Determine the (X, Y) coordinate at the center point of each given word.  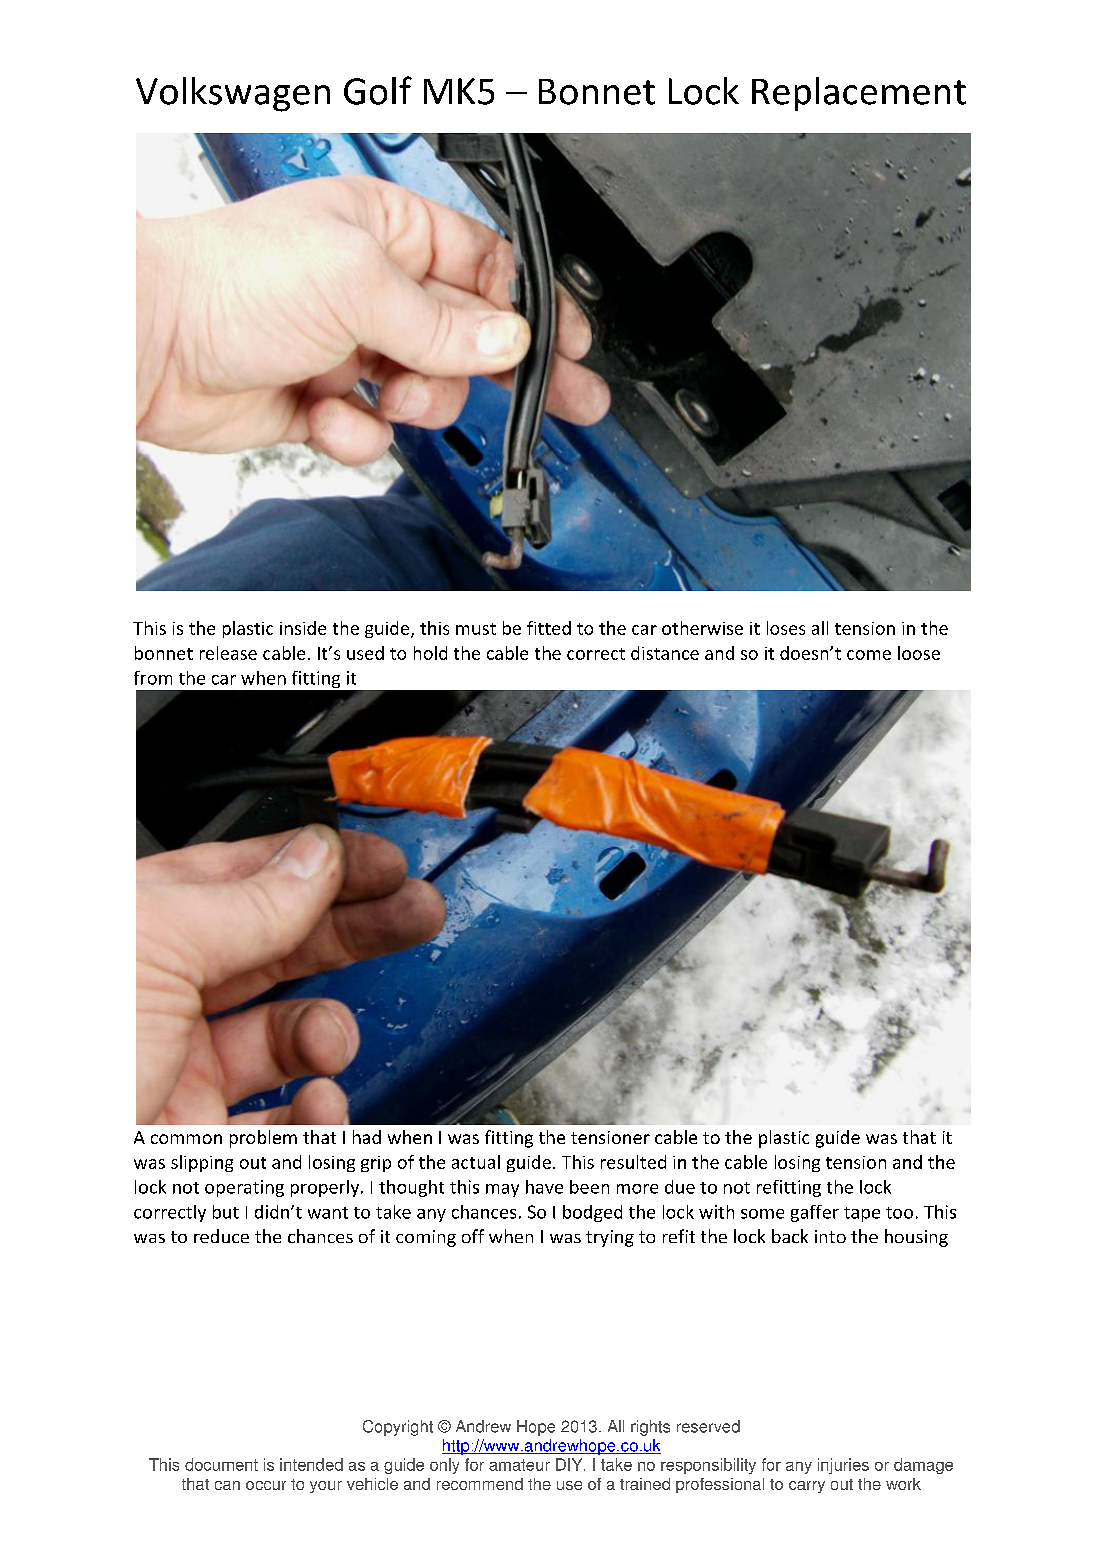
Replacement (859, 94)
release (228, 653)
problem (263, 1139)
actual (476, 1162)
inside (303, 628)
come (869, 655)
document (221, 1464)
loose (919, 653)
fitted (549, 628)
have (544, 1187)
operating (244, 1188)
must (476, 629)
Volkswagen (233, 94)
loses (786, 628)
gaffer (815, 1213)
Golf (378, 90)
